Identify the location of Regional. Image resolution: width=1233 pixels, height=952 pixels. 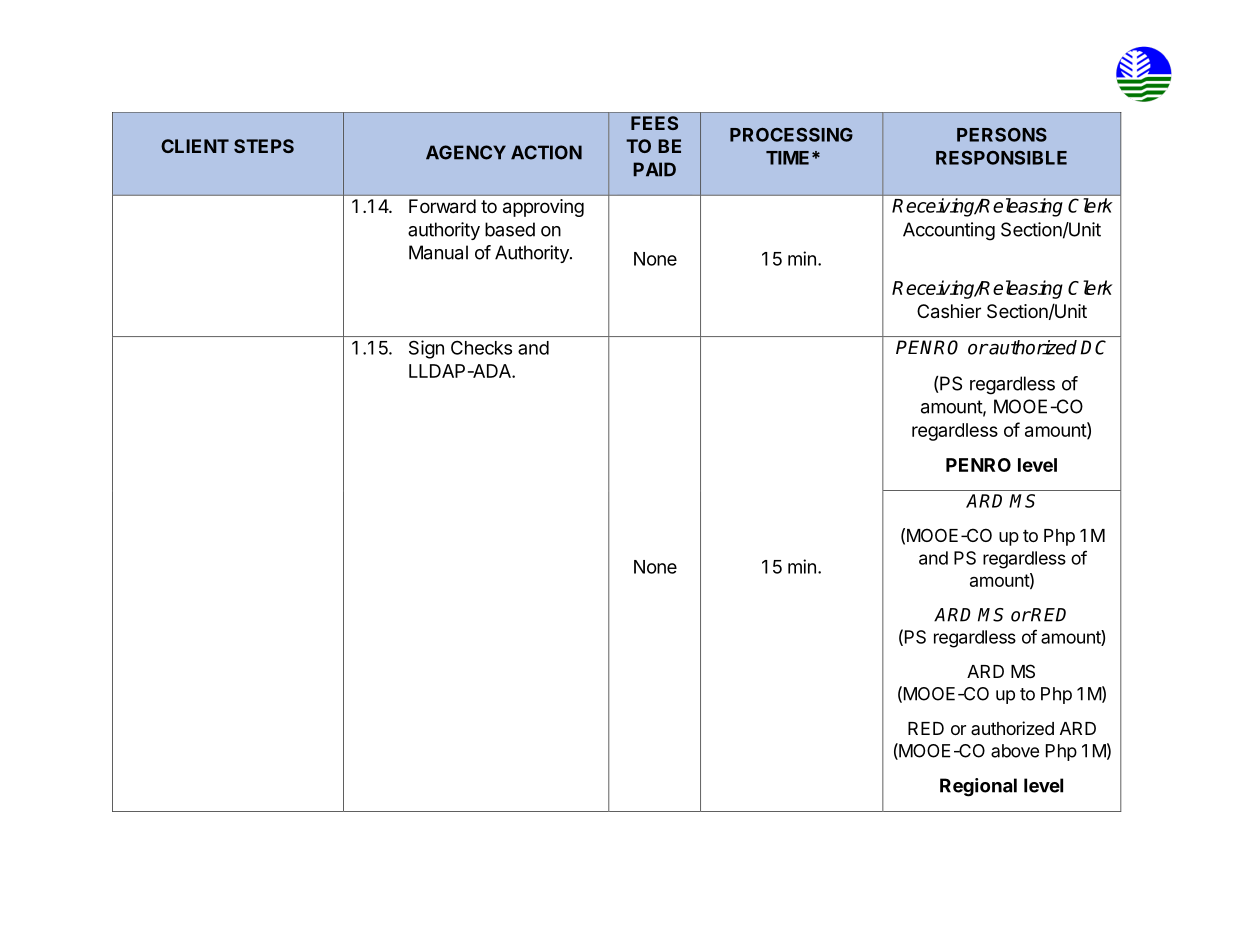
(978, 787).
